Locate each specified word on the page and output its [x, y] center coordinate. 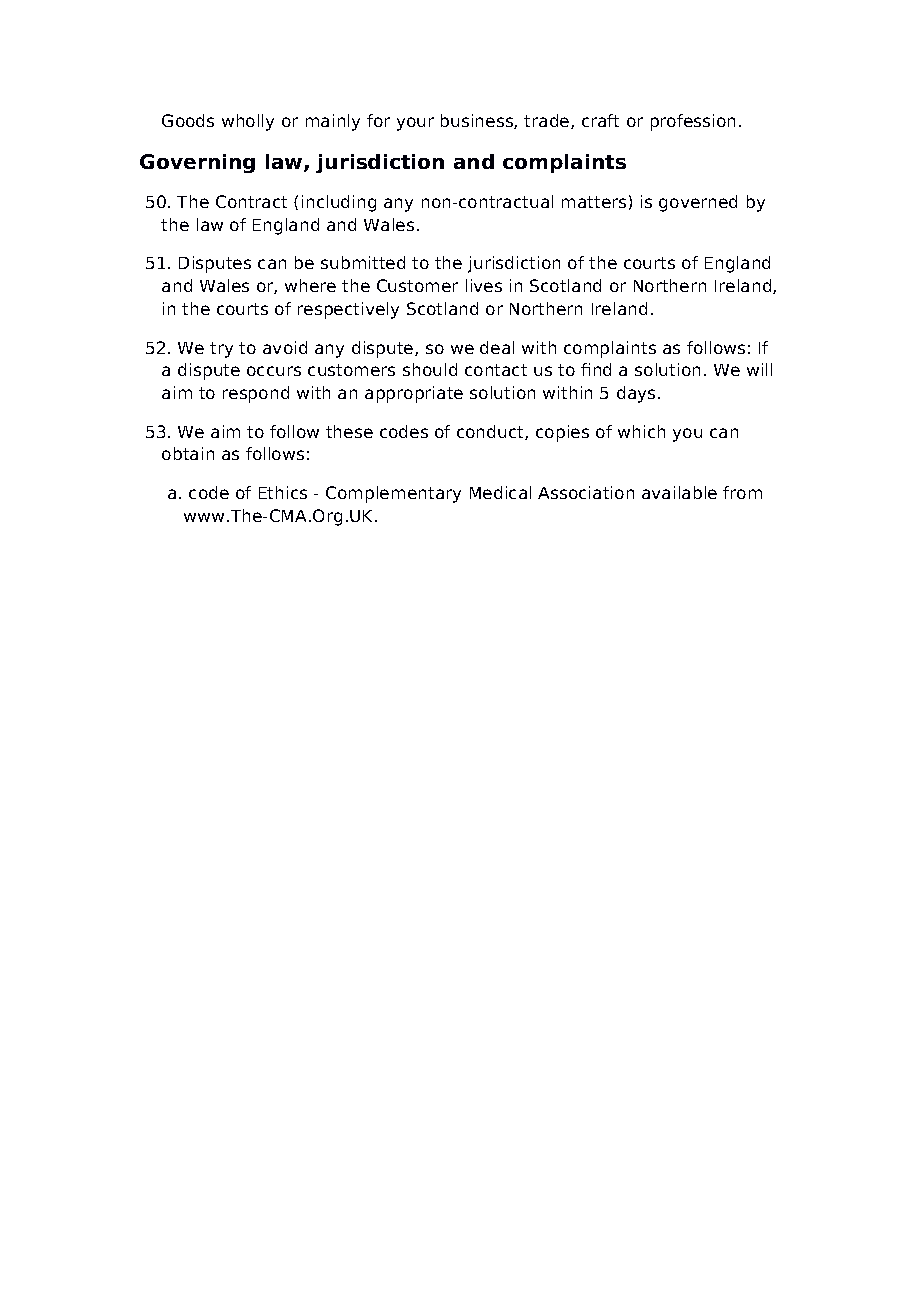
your [415, 124]
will [759, 369]
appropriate [414, 394]
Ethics [283, 492]
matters [594, 202]
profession [693, 122]
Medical [500, 492]
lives [484, 285]
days [636, 394]
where [310, 285]
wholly [248, 122]
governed [698, 203]
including [339, 203]
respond [256, 394]
